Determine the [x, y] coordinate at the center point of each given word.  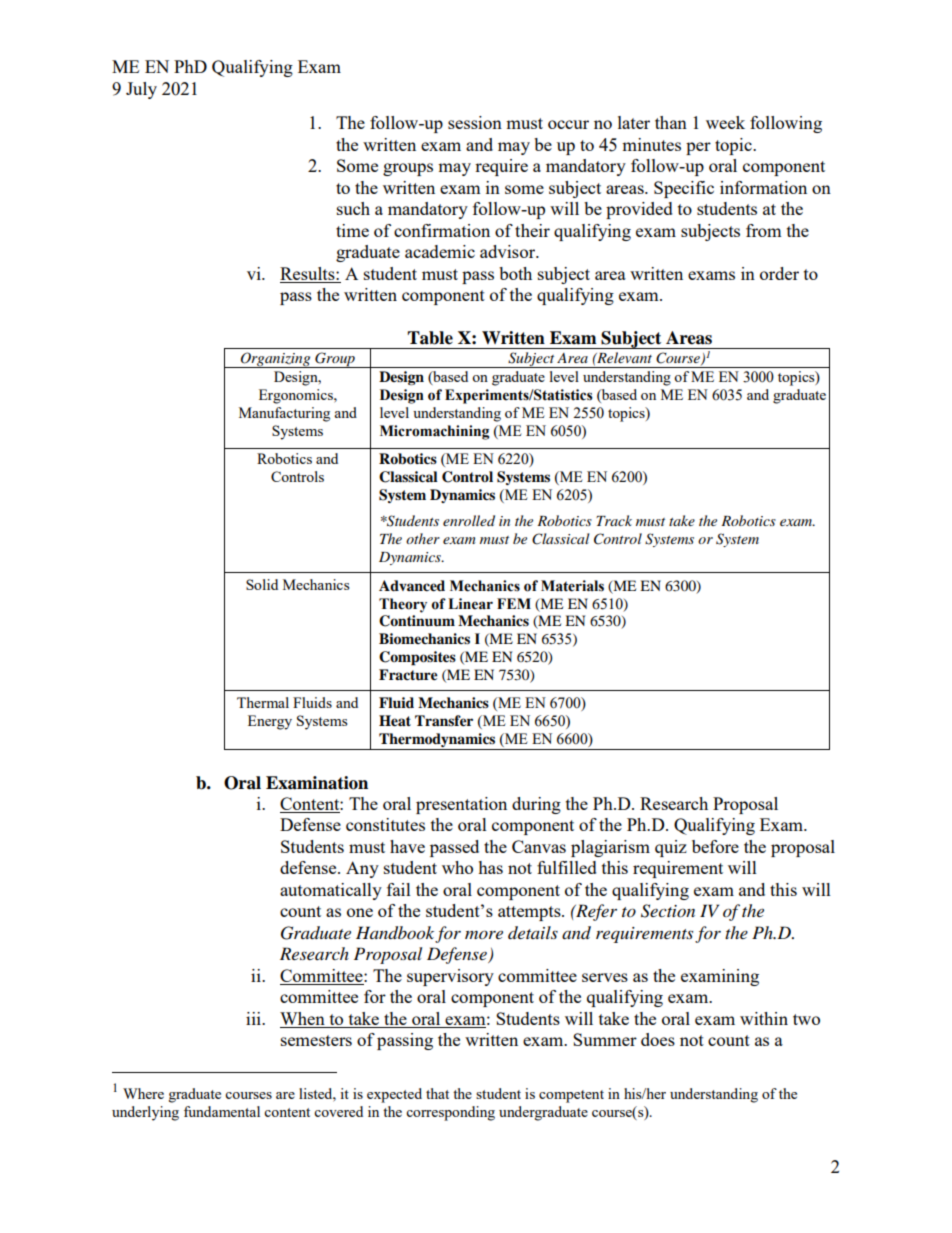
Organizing [276, 360]
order [779, 273]
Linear [470, 604]
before [715, 846]
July [141, 90]
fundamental [222, 1111]
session [475, 122]
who [457, 867]
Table [430, 338]
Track [614, 520]
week [725, 122]
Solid [262, 584]
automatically [331, 891]
